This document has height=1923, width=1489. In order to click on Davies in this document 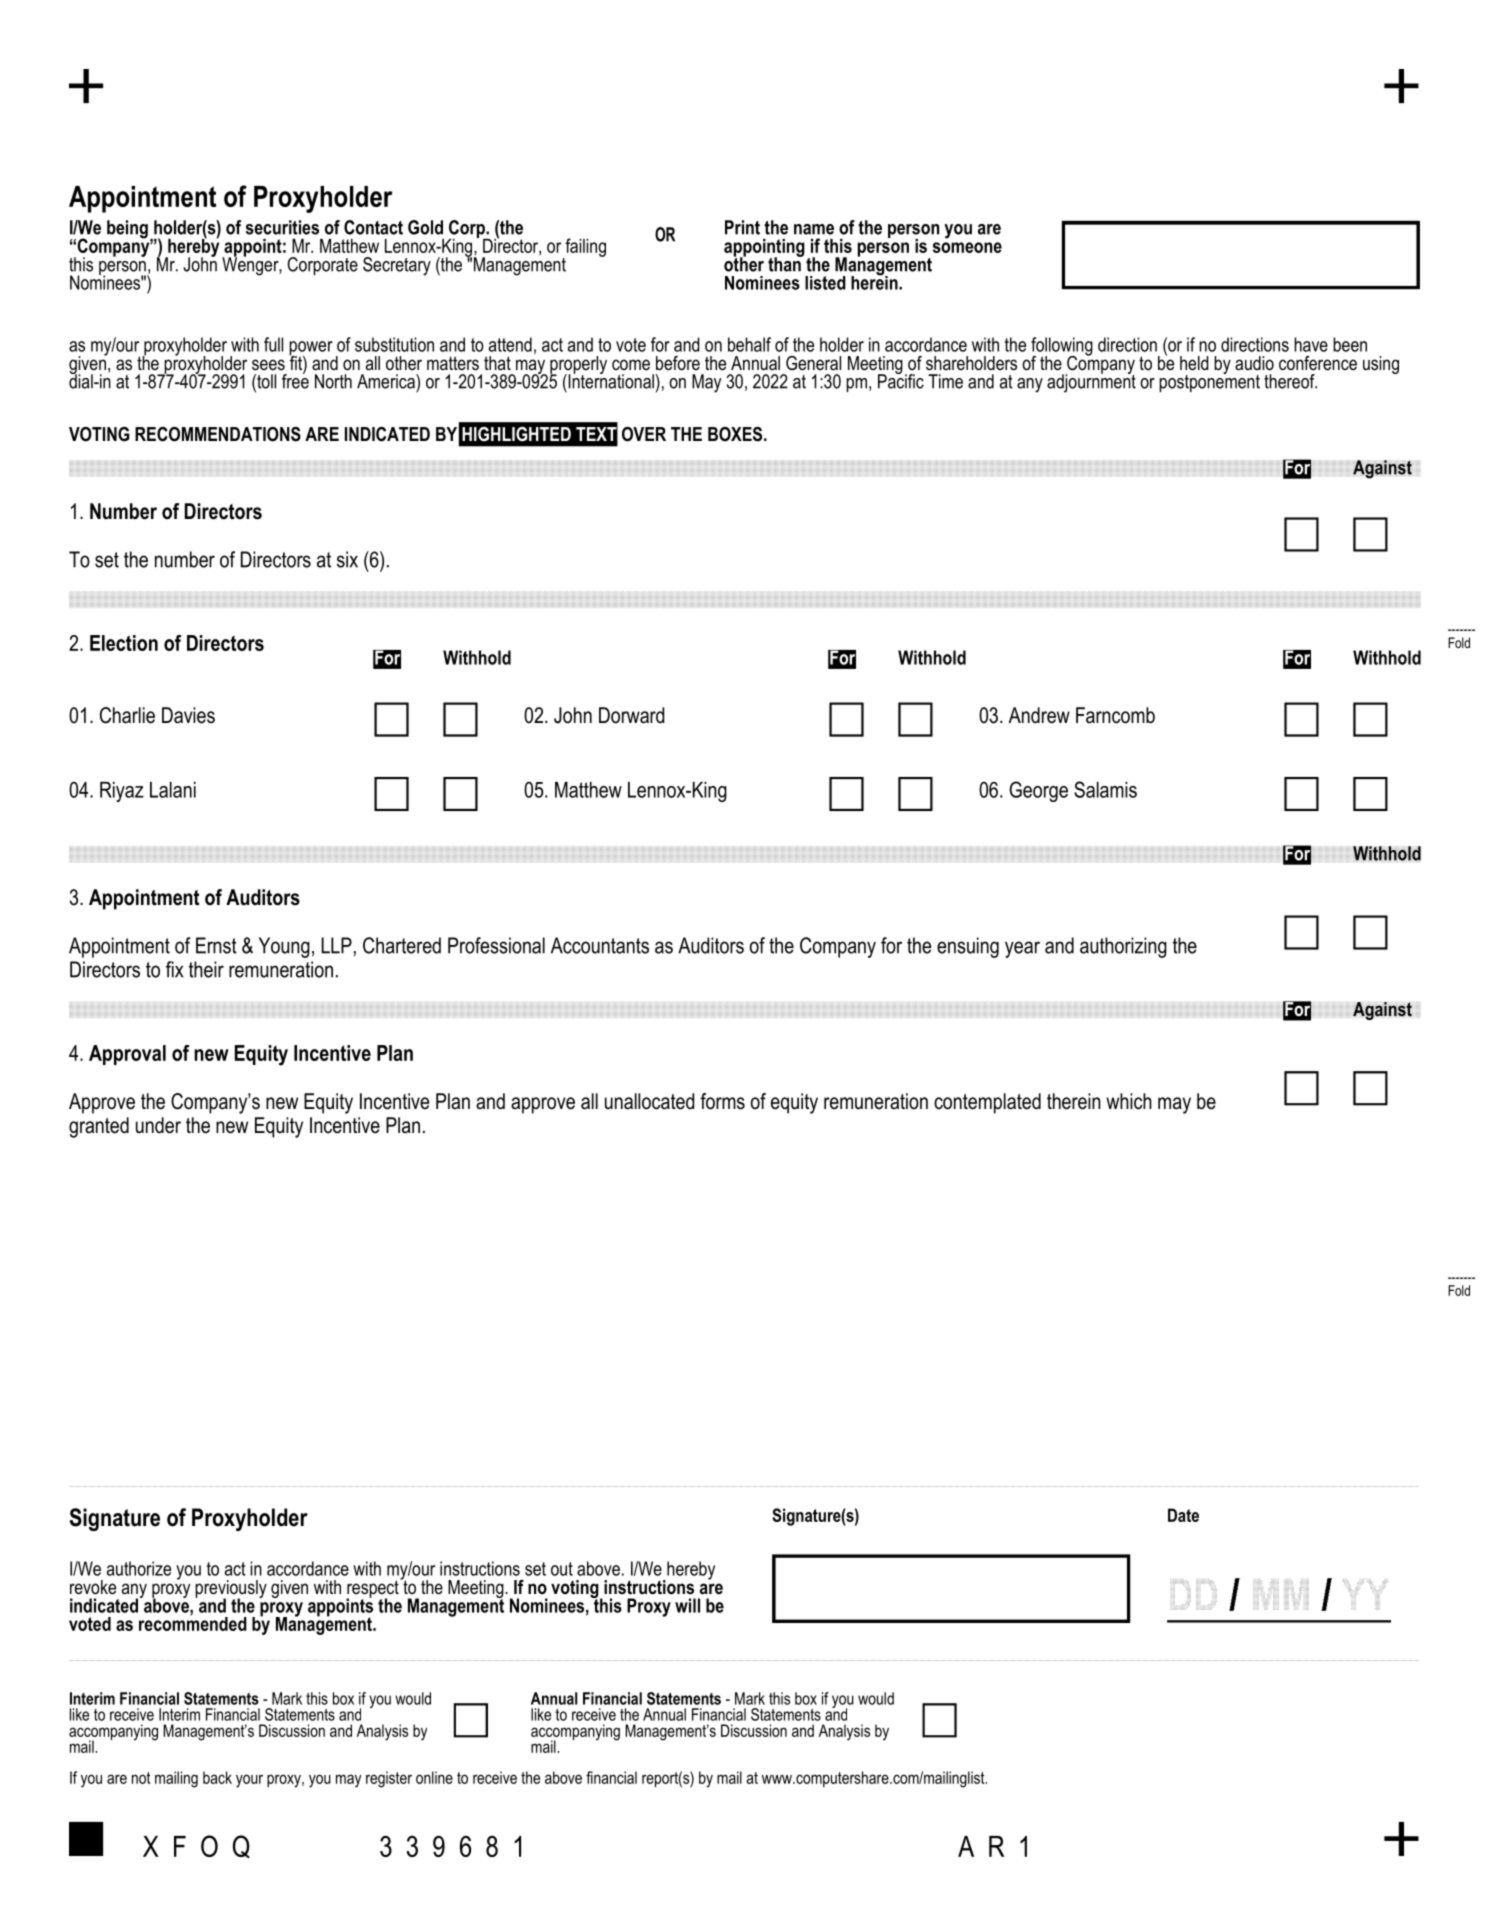, I will do `click(188, 715)`.
